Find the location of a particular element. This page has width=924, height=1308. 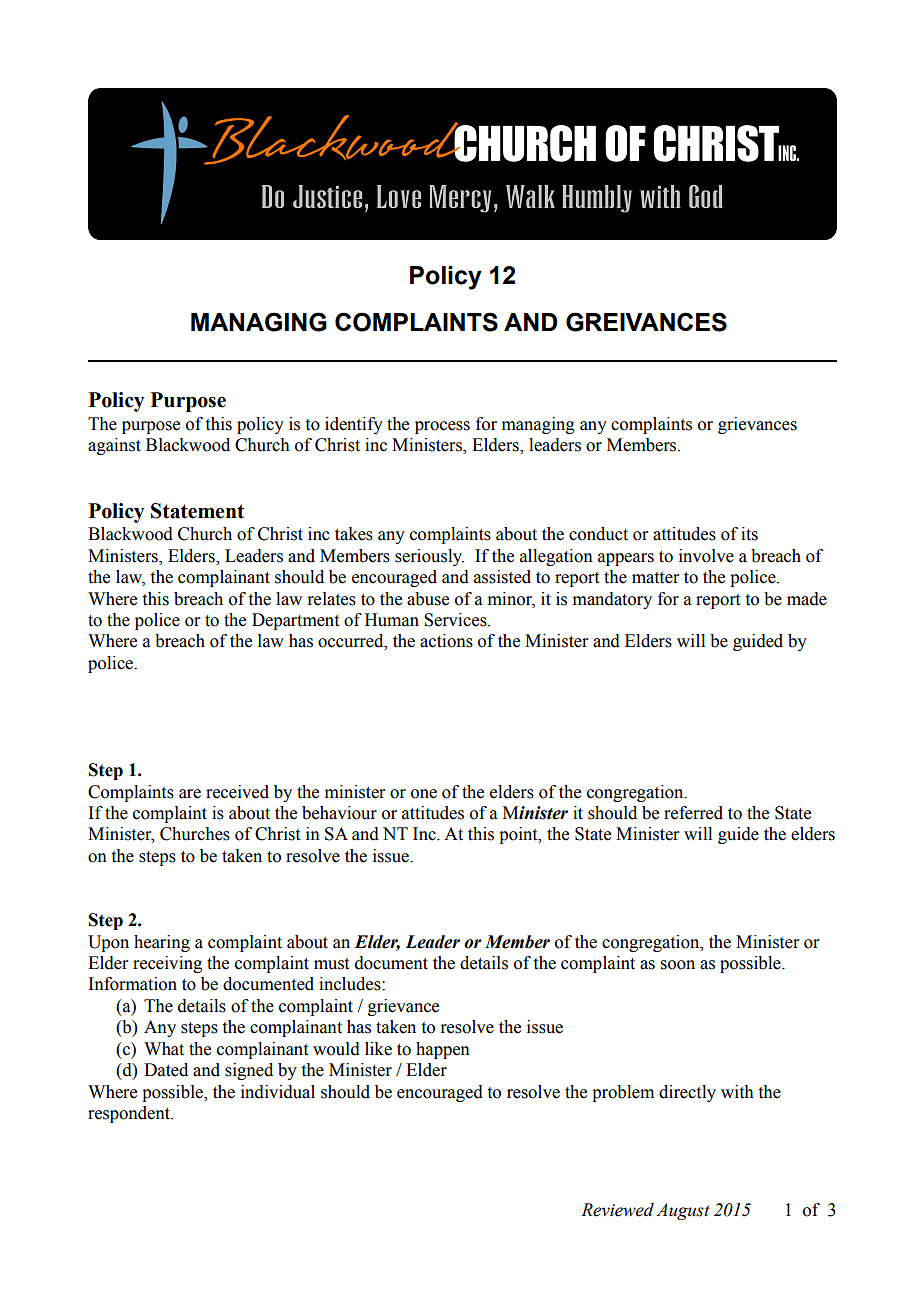

are is located at coordinates (190, 794).
